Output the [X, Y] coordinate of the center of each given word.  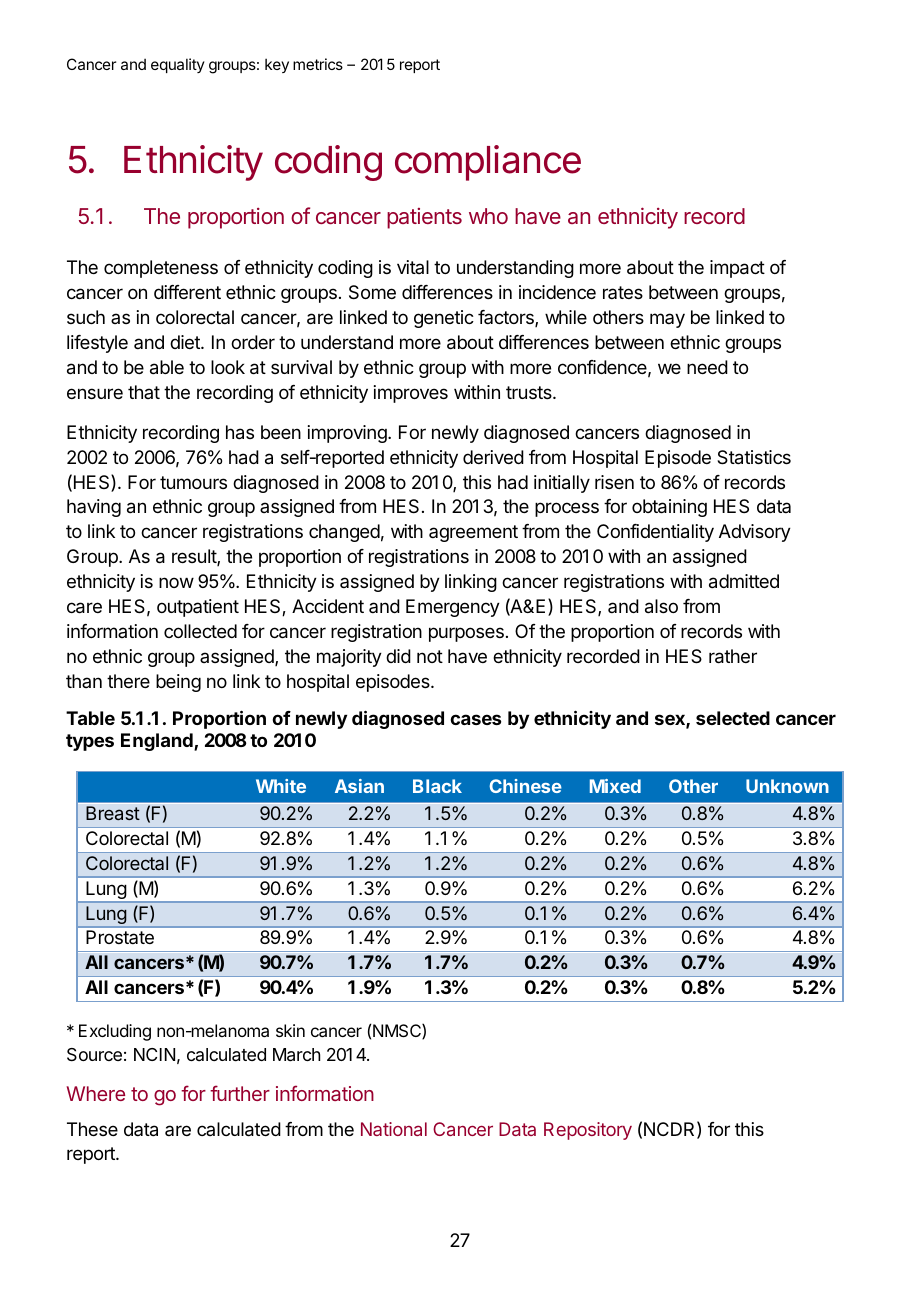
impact [737, 269]
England [158, 742]
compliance [488, 163]
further [240, 1093]
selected [733, 718]
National [394, 1129]
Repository [588, 1131]
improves [411, 394]
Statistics [754, 457]
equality [178, 65]
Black [437, 786]
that [144, 392]
